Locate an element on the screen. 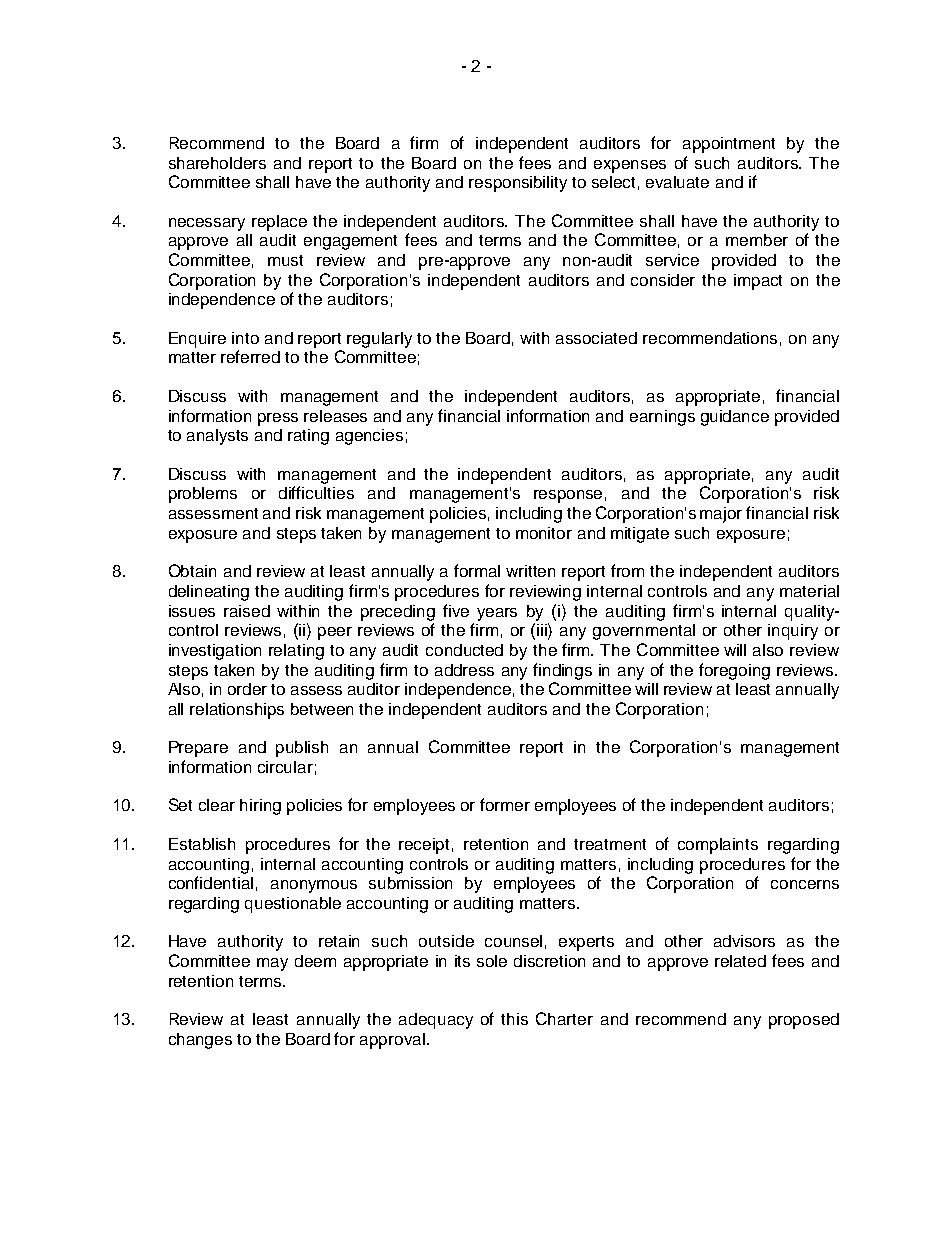 The width and height of the screenshot is (952, 1233). appointment is located at coordinates (729, 145).
